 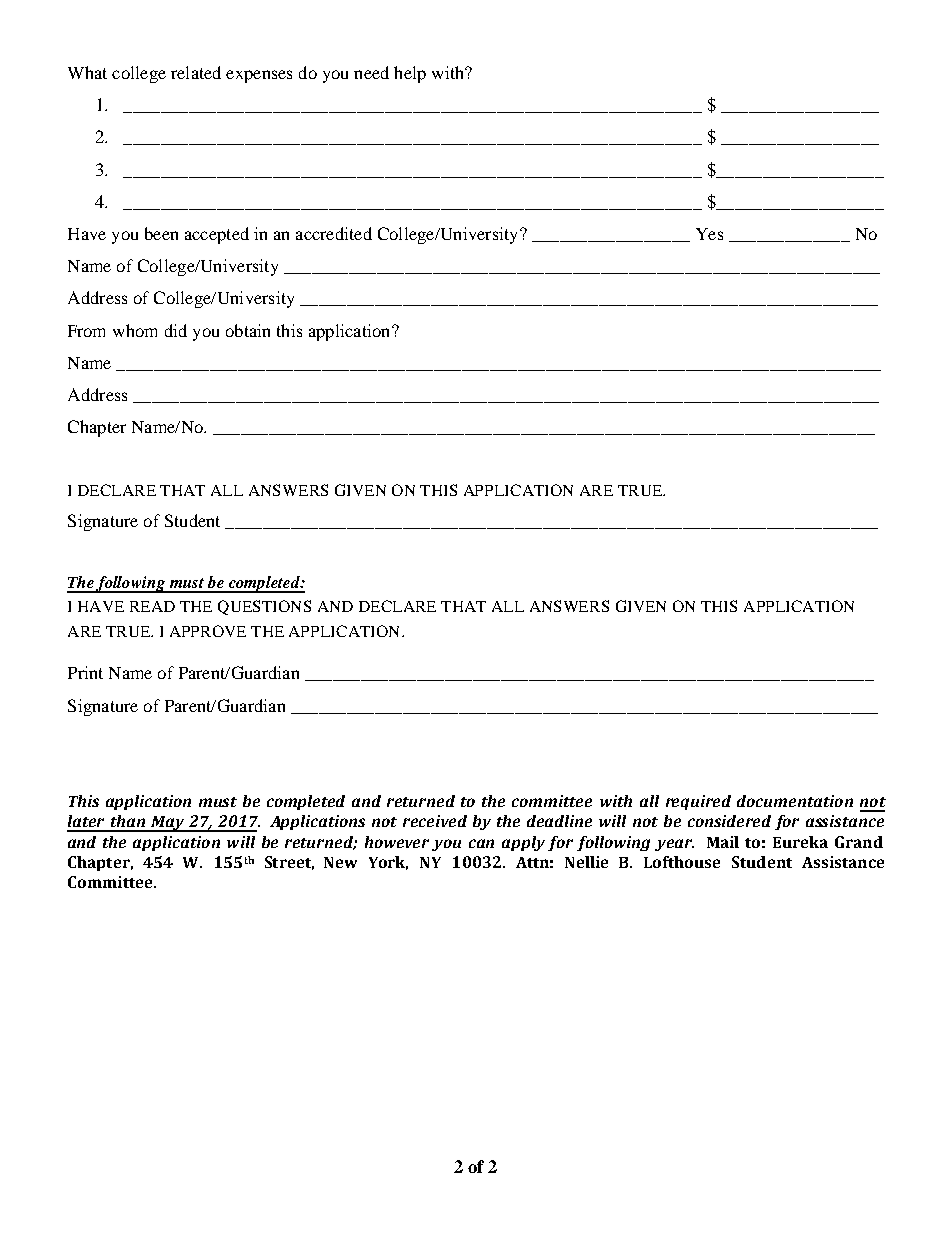 I want to click on documentation, so click(x=795, y=801).
